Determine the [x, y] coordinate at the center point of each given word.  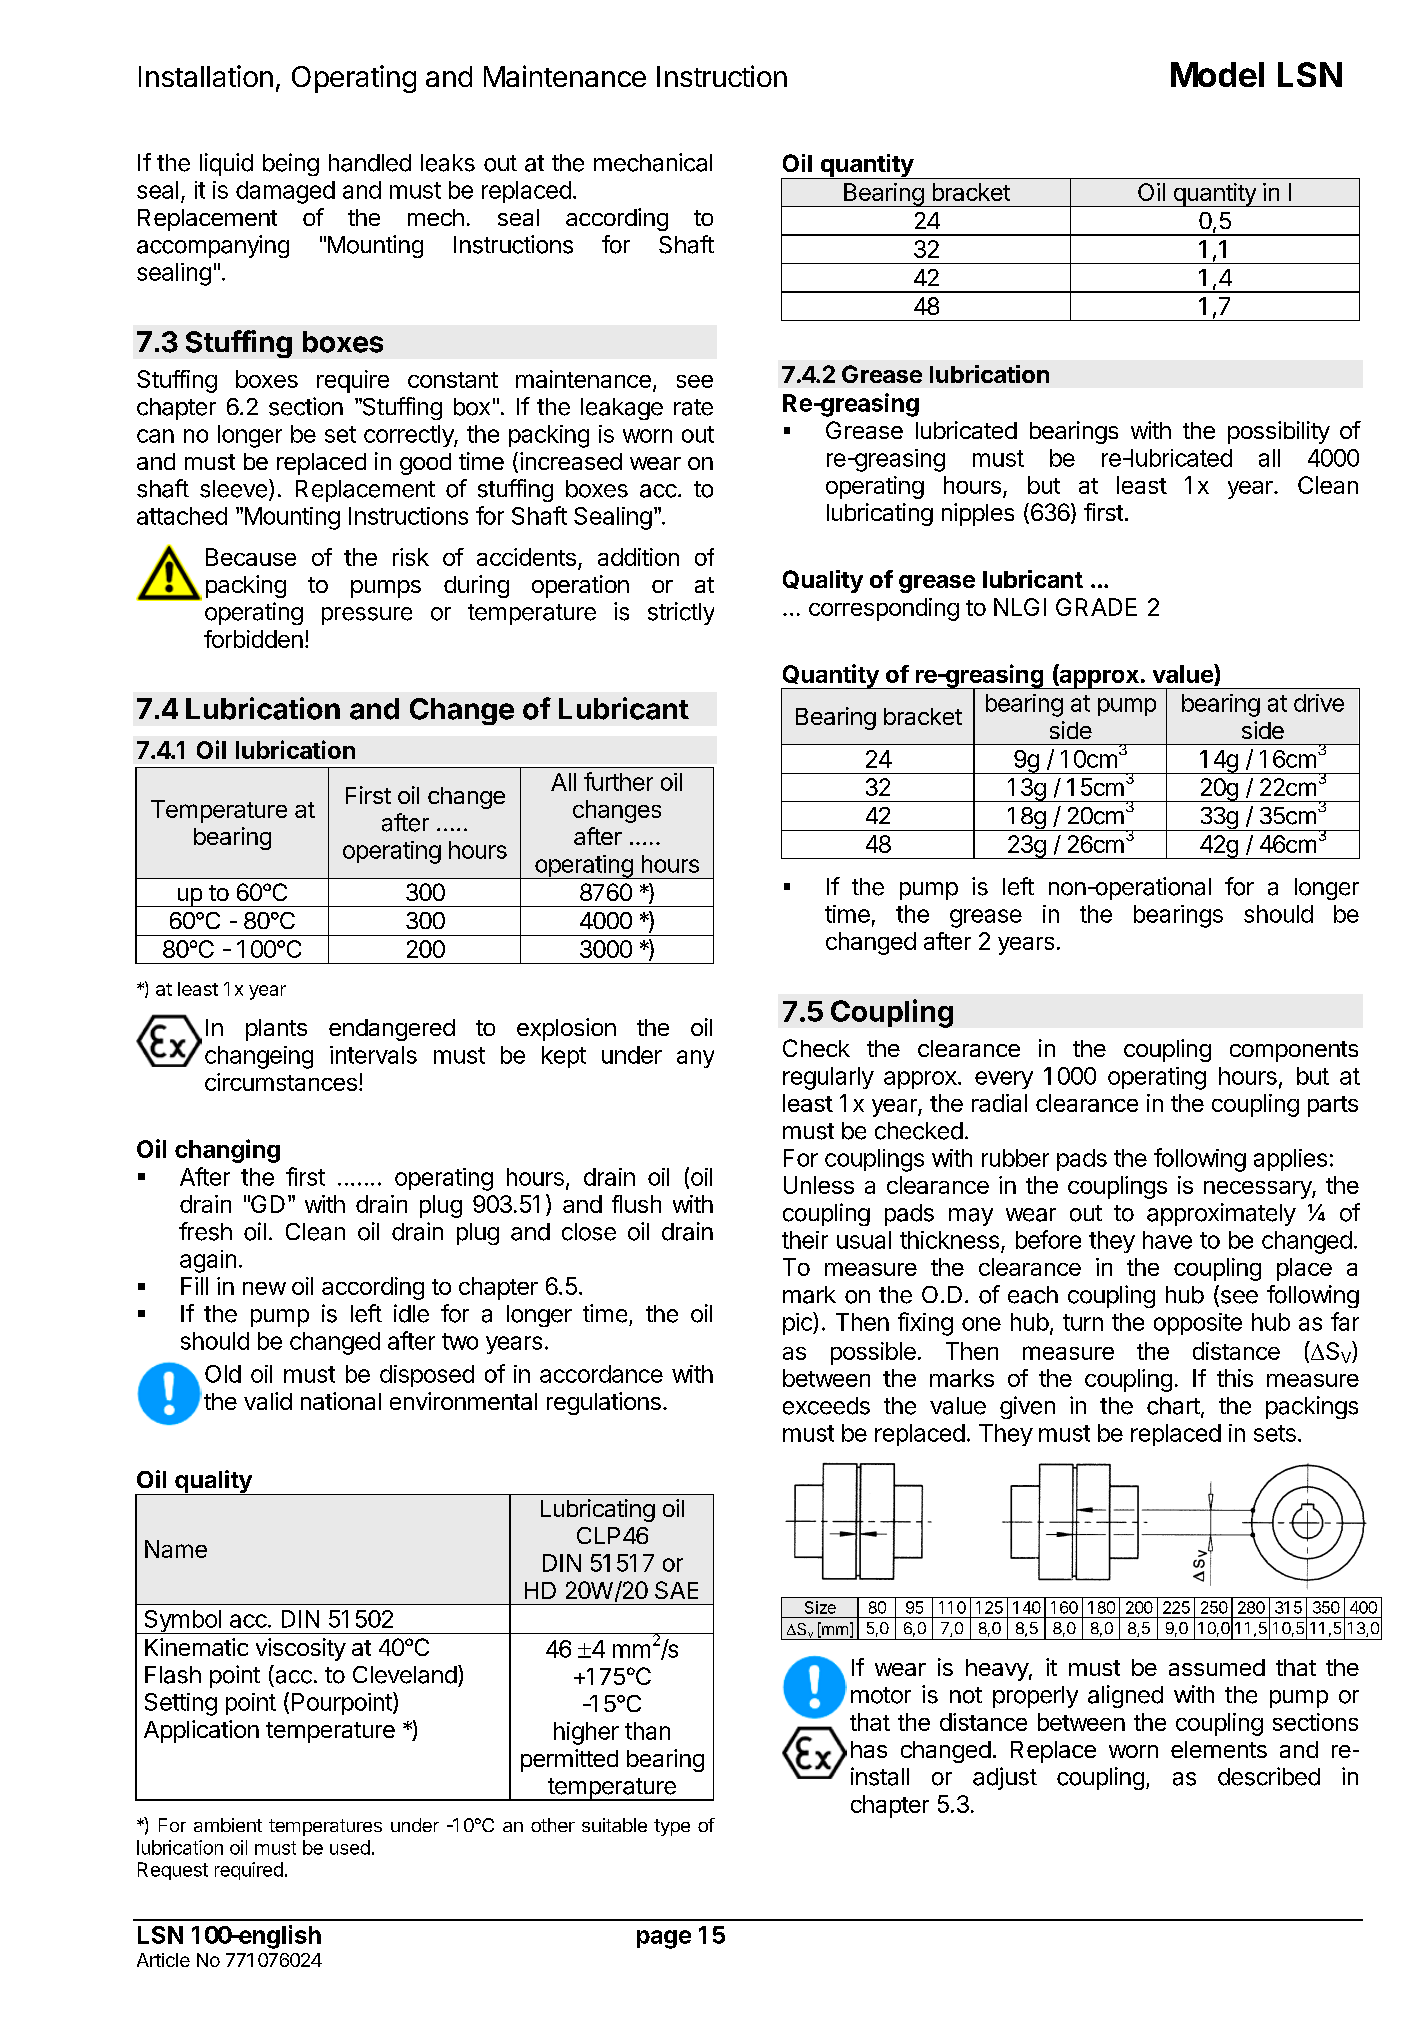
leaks [448, 163]
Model [1217, 74]
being [291, 164]
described [1269, 1776]
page [664, 1939]
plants [276, 1030]
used [350, 1847]
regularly [828, 1078]
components [1294, 1051]
